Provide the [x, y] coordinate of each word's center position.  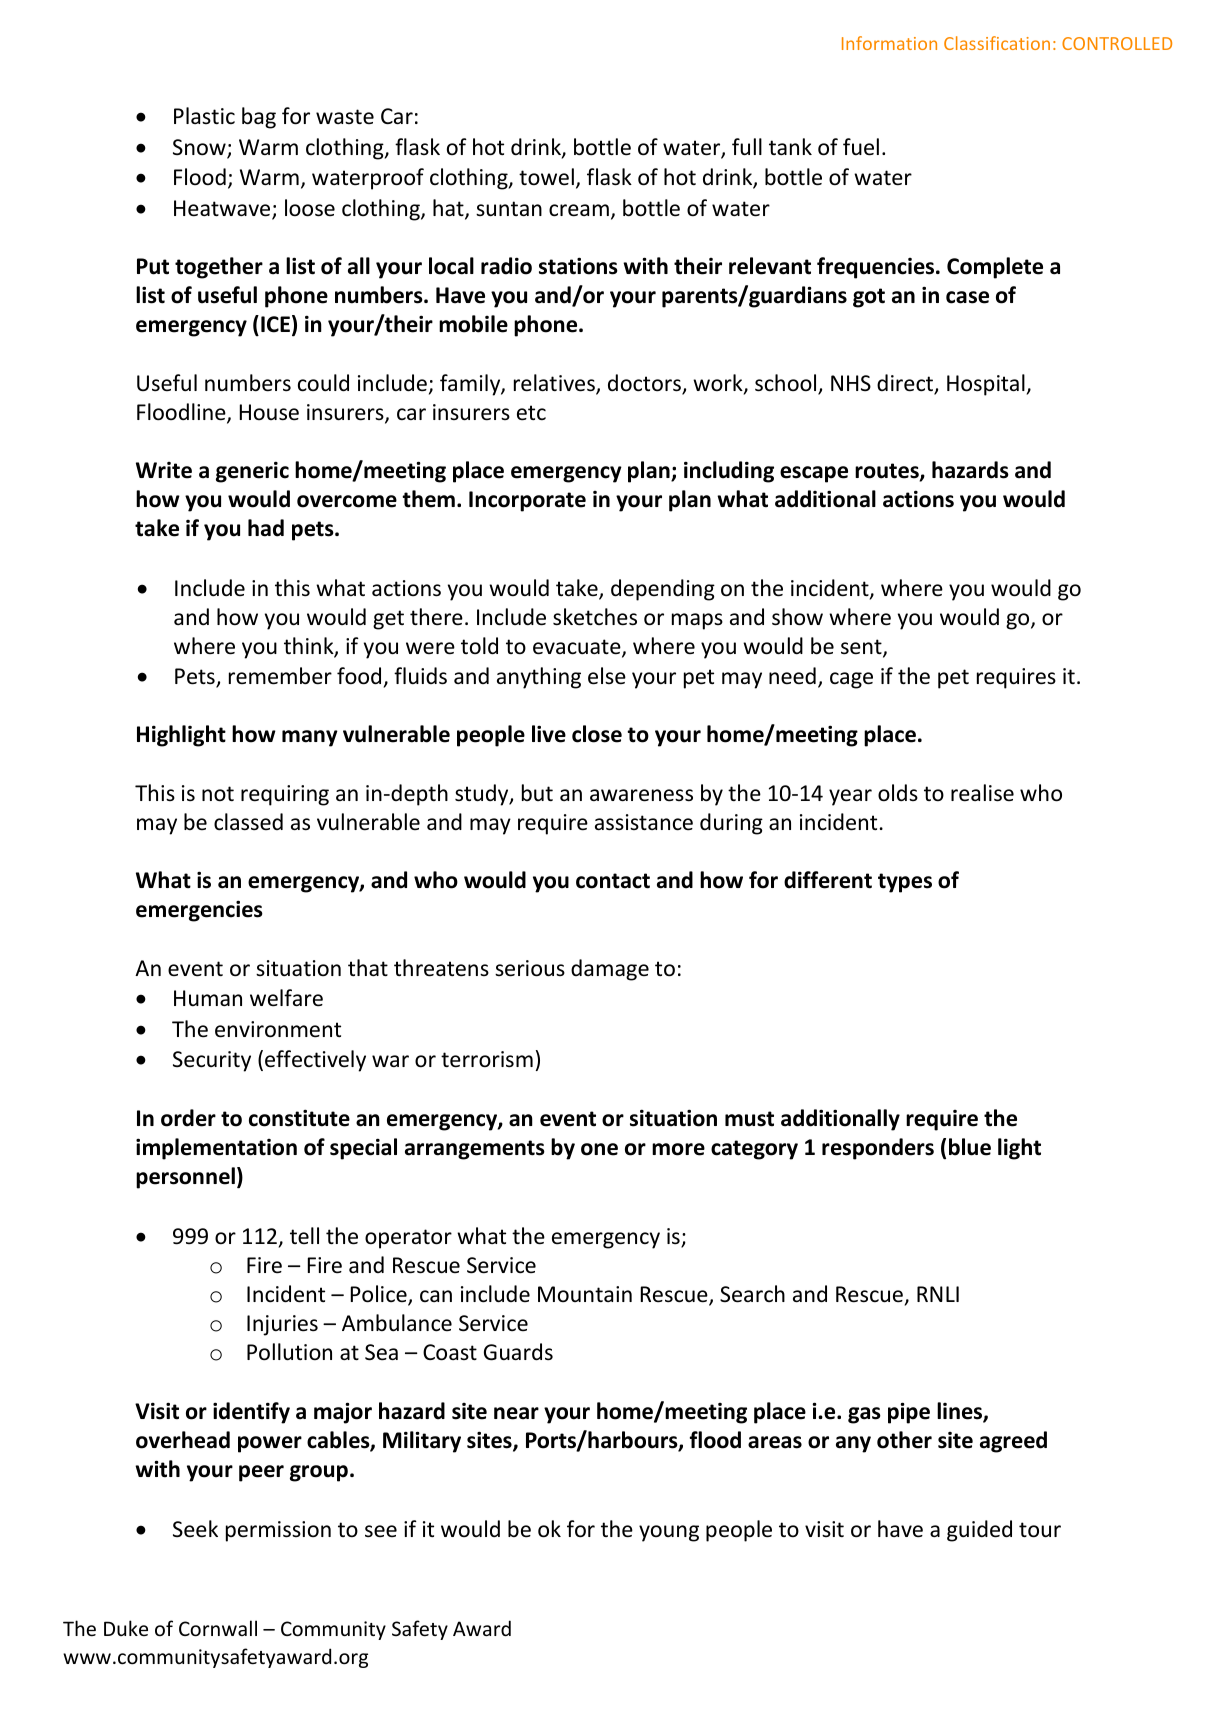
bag [259, 118]
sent [862, 648]
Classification [997, 43]
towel [546, 177]
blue [970, 1147]
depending [663, 590]
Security [212, 1061]
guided [979, 1531]
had [266, 528]
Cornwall [218, 1628]
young [669, 1533]
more [678, 1149]
